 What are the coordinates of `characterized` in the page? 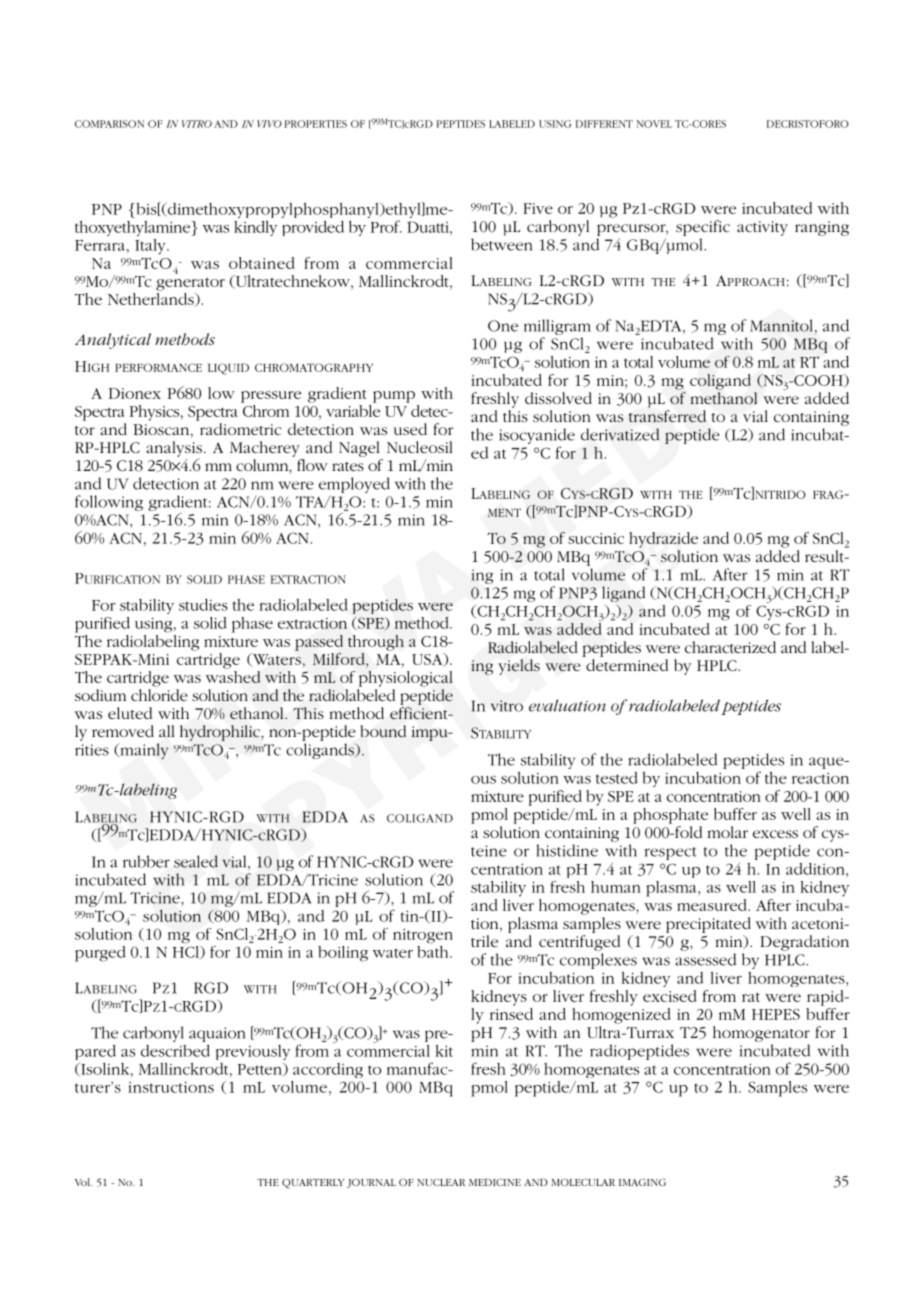 It's located at (730, 647).
